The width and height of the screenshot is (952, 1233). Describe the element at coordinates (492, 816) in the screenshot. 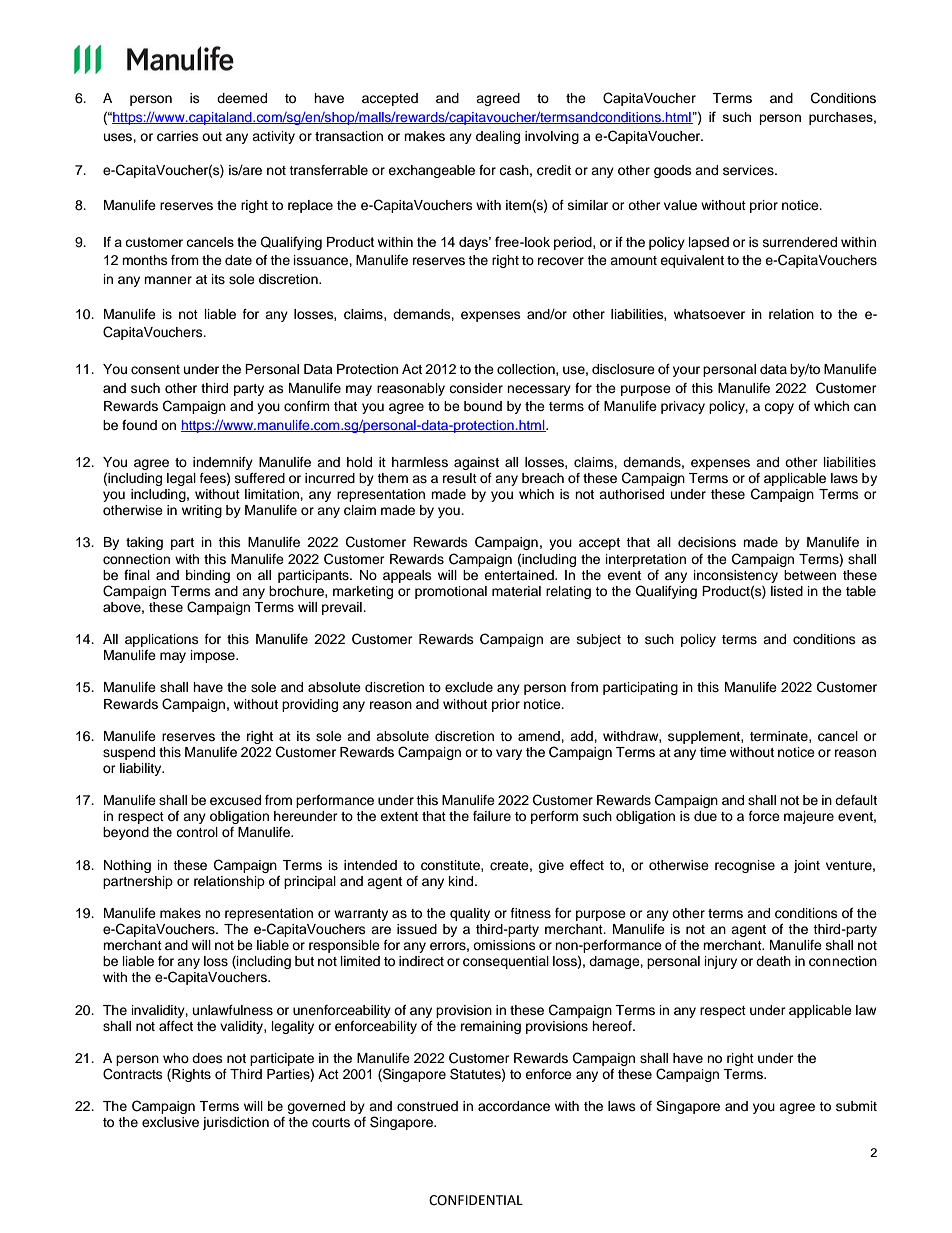

I see `failure` at that location.
